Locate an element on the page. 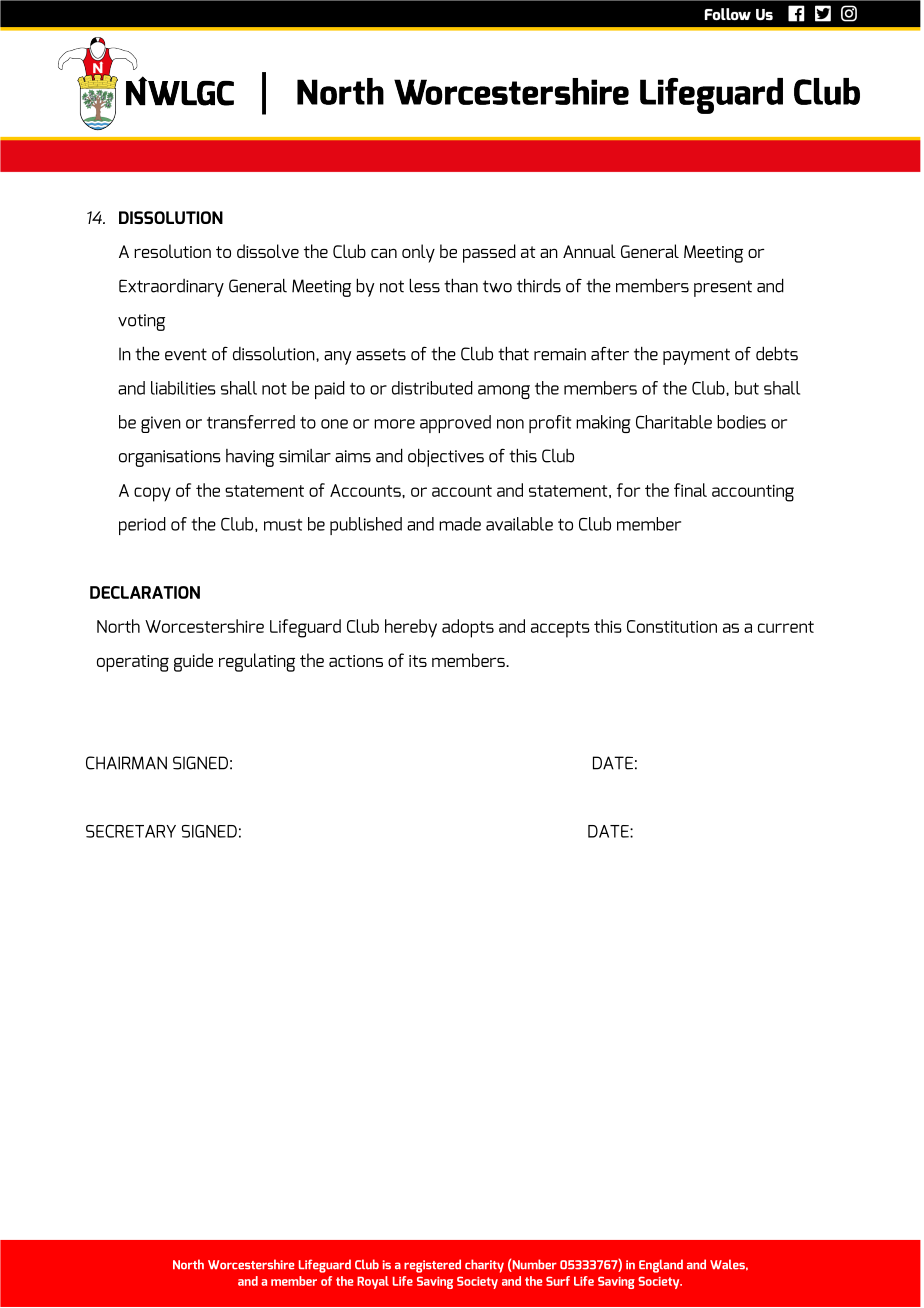 This document has height=1308, width=924. than is located at coordinates (461, 285).
